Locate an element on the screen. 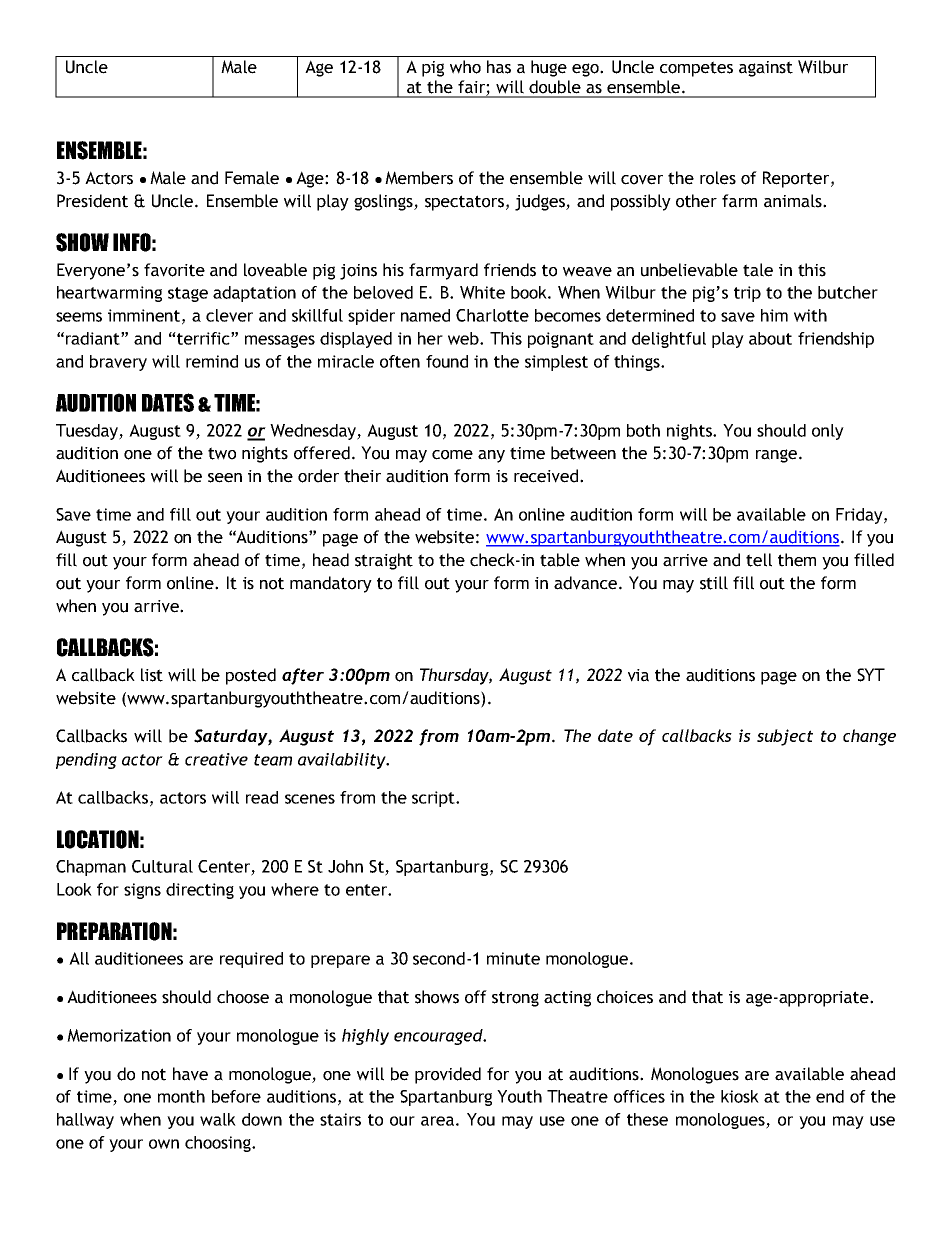 This screenshot has height=1233, width=952. straight is located at coordinates (384, 561).
